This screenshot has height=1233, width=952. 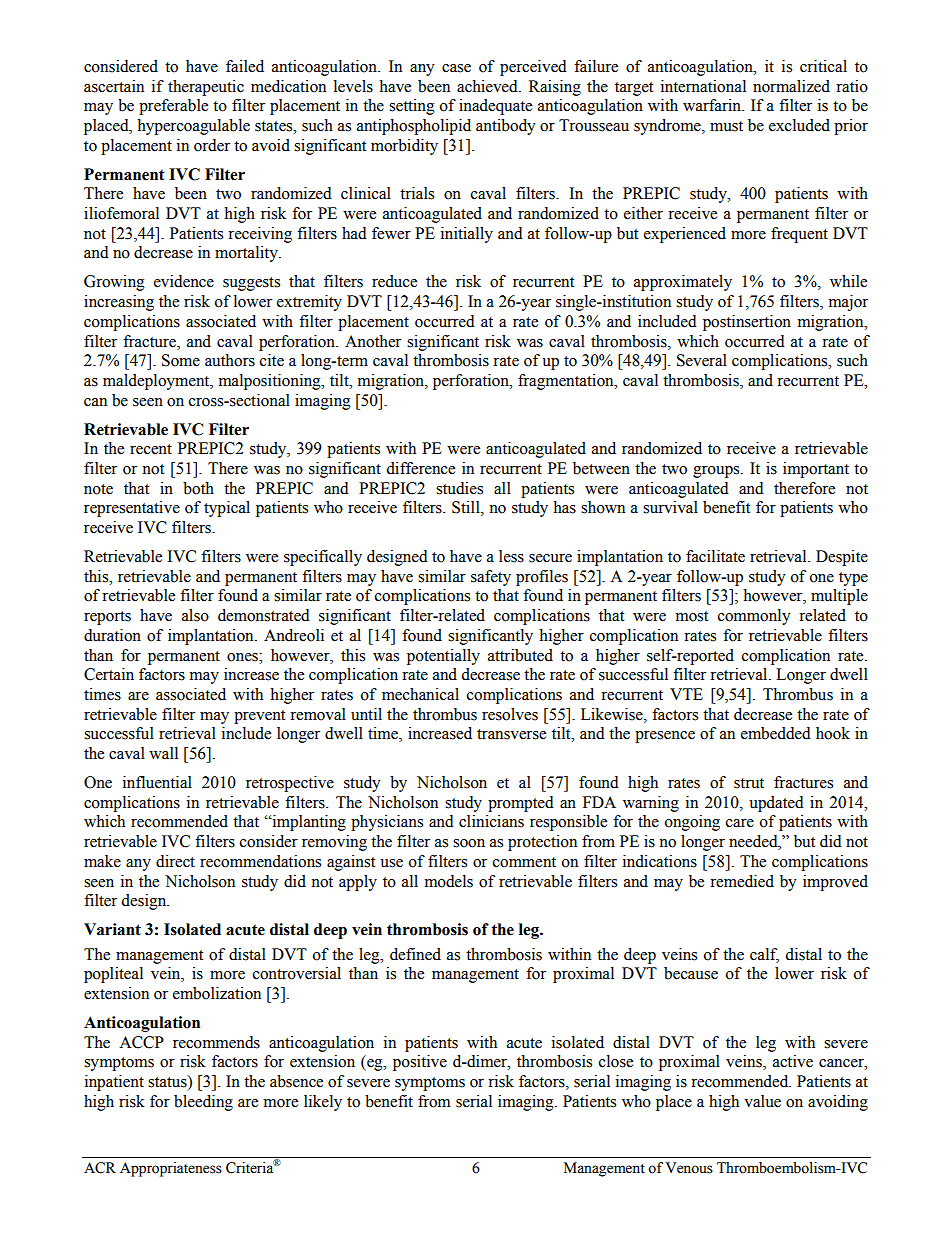 I want to click on safety, so click(x=491, y=578).
